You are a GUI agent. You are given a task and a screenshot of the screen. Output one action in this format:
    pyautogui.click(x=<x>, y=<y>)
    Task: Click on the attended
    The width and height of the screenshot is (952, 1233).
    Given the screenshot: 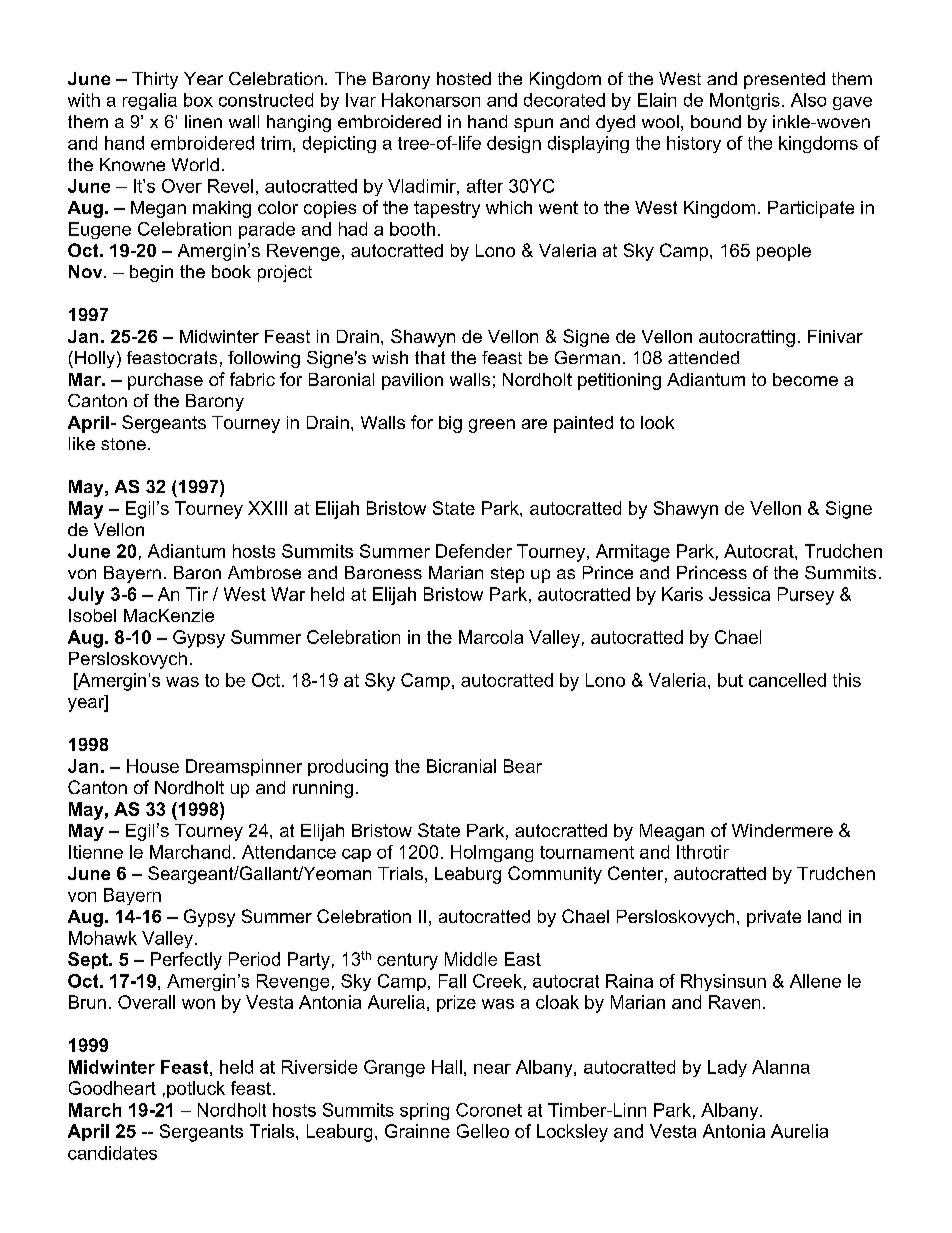 What is the action you would take?
    pyautogui.click(x=703, y=357)
